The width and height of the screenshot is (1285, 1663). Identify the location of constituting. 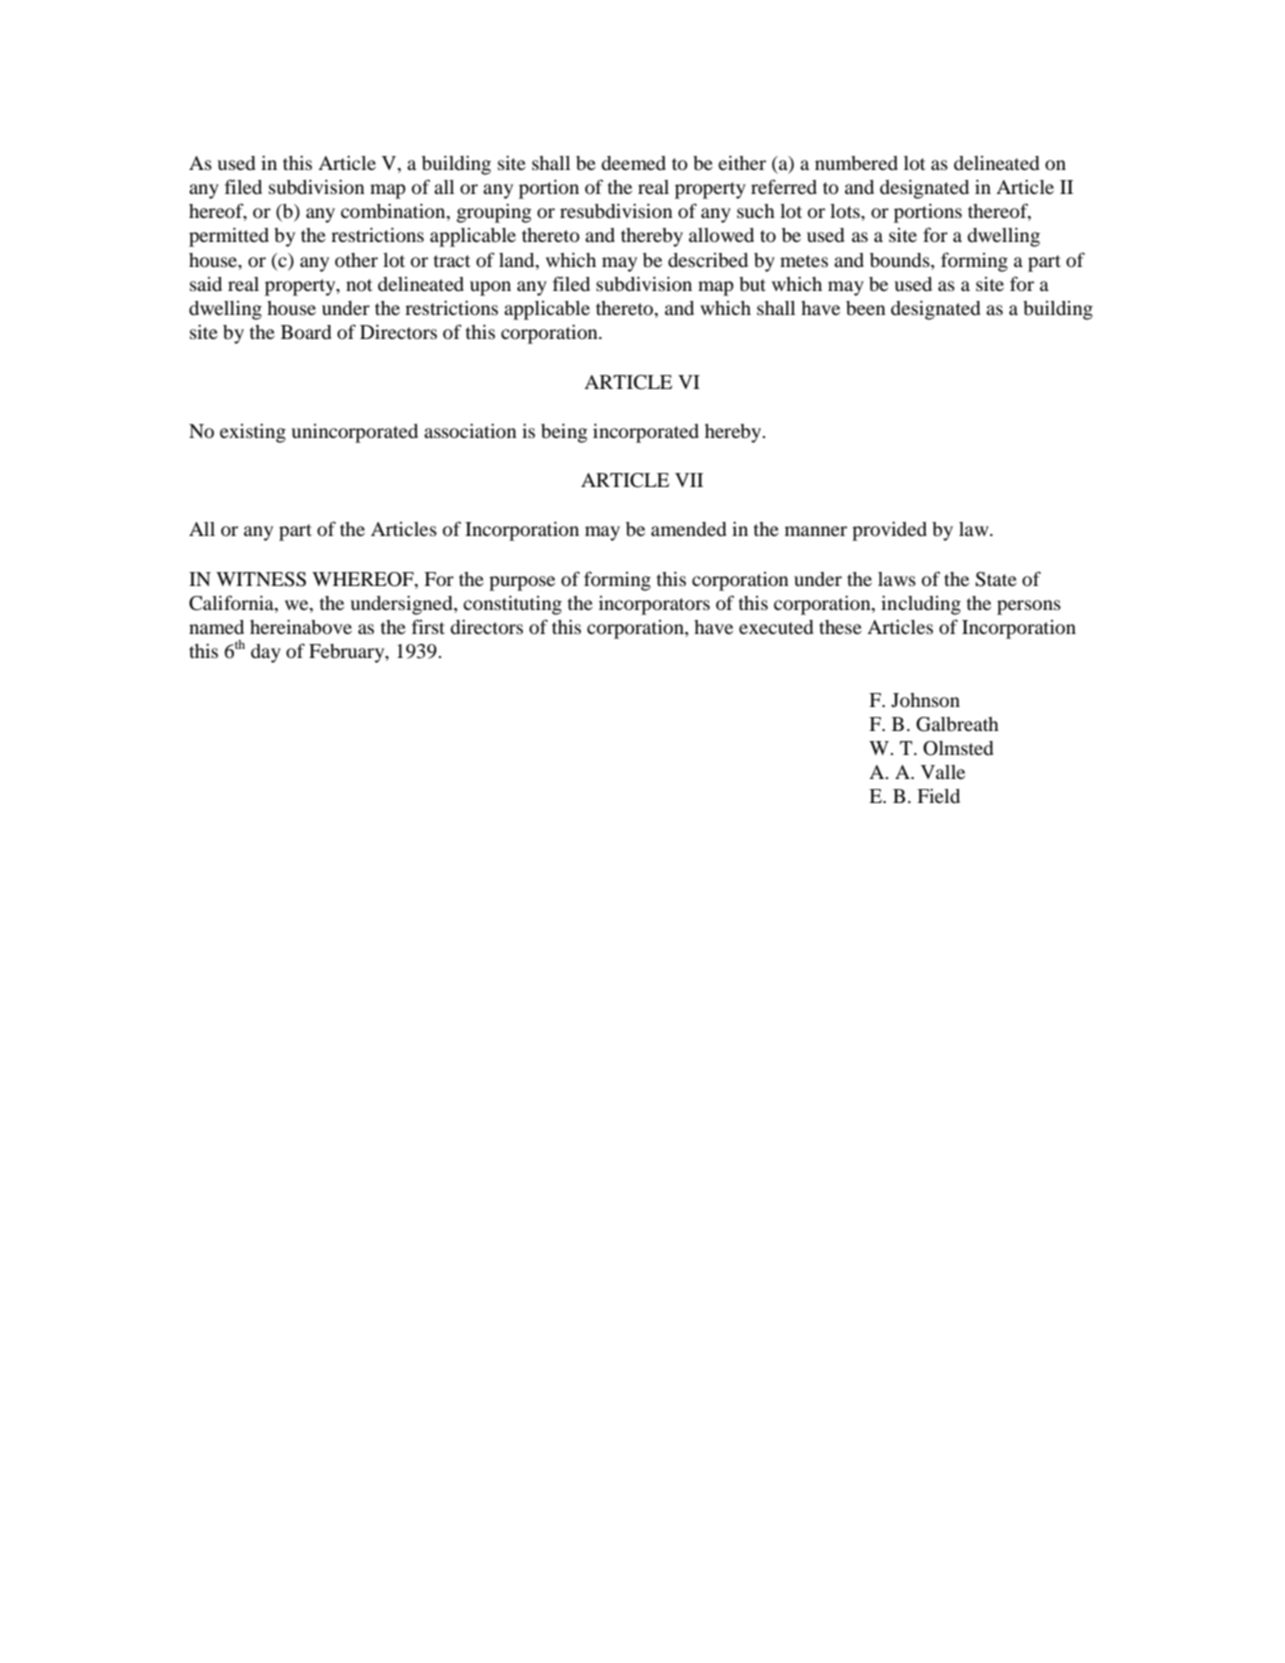
(512, 605).
